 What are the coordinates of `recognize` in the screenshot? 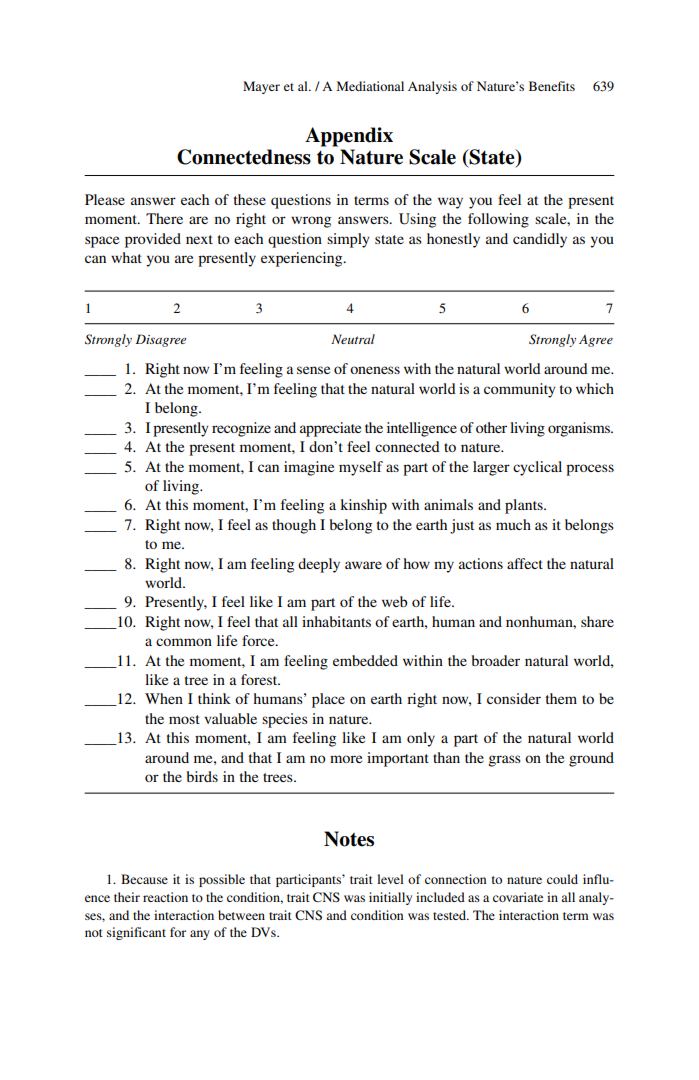 It's located at (241, 429).
